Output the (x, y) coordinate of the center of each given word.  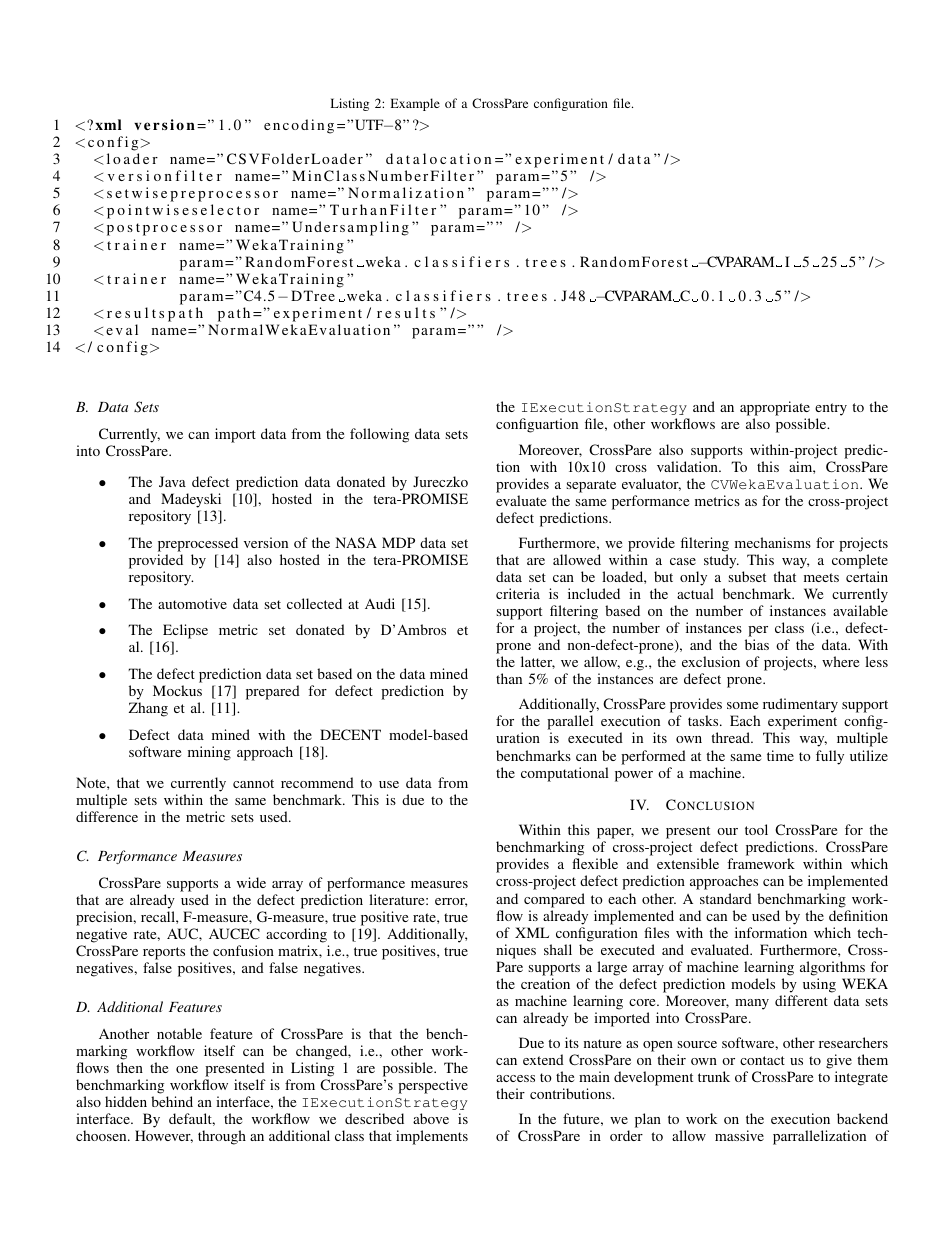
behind (172, 1101)
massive (739, 1135)
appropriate (775, 410)
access (515, 1078)
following (379, 435)
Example (415, 104)
